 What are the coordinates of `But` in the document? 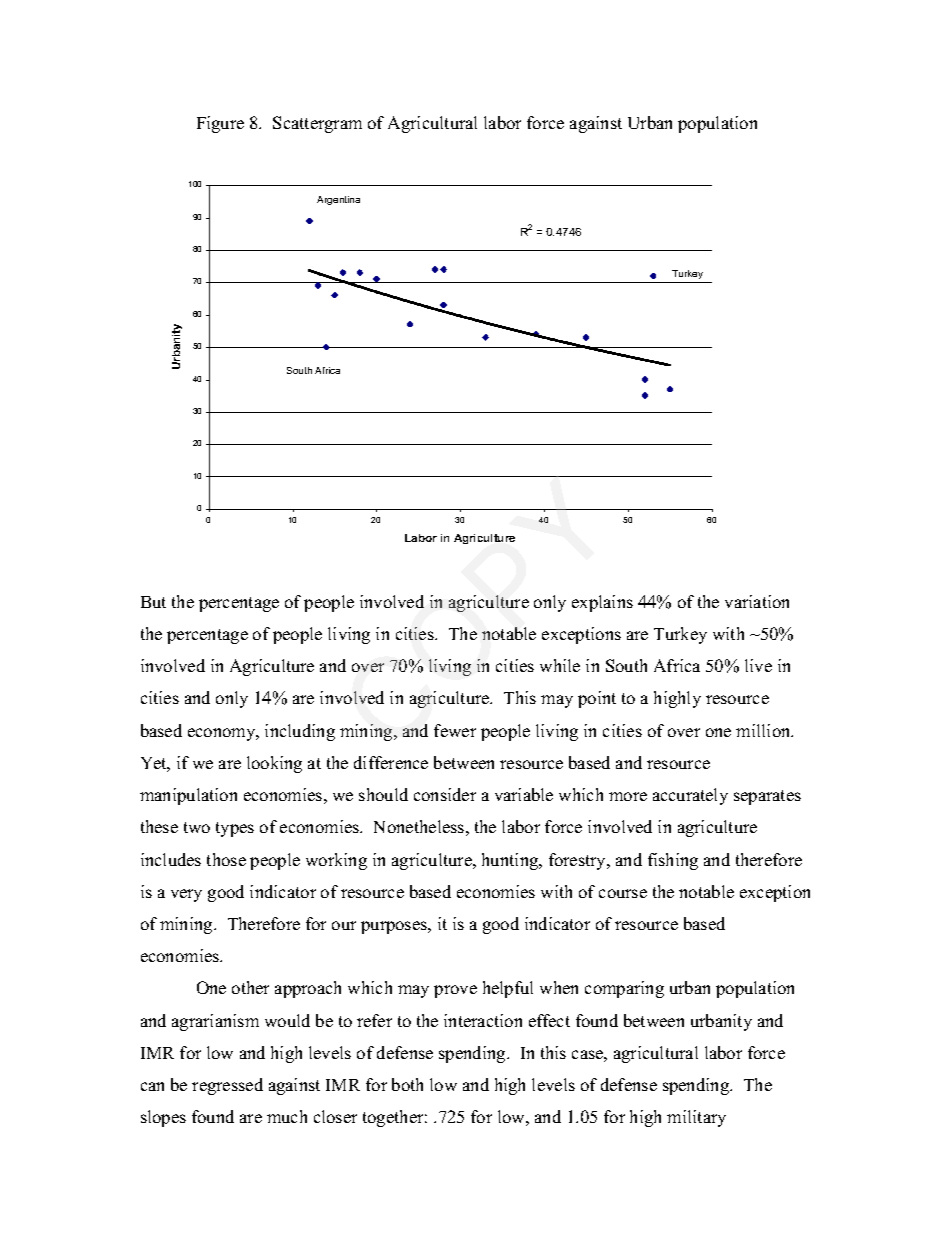 It's located at (153, 602).
